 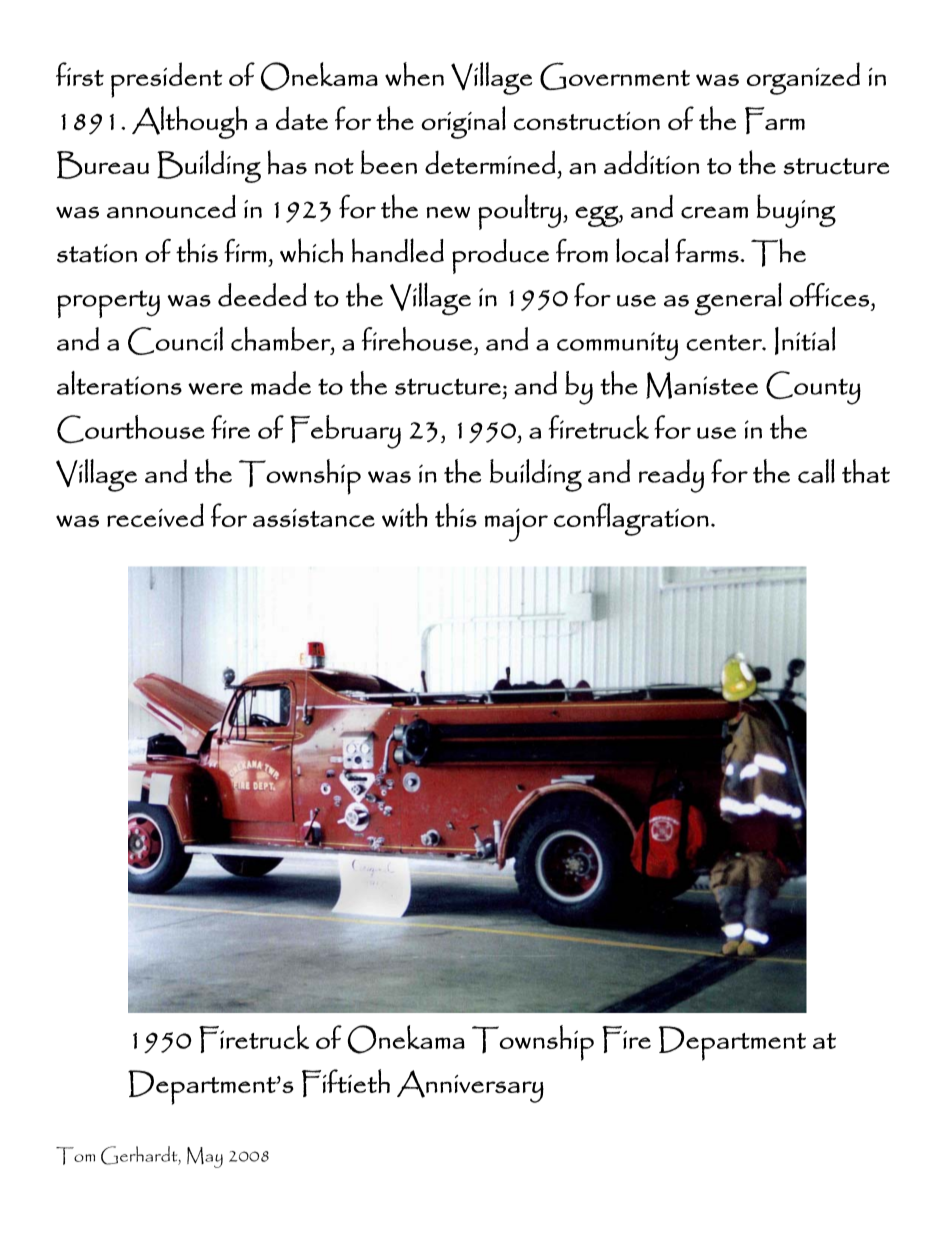 I want to click on May, so click(x=205, y=1157).
